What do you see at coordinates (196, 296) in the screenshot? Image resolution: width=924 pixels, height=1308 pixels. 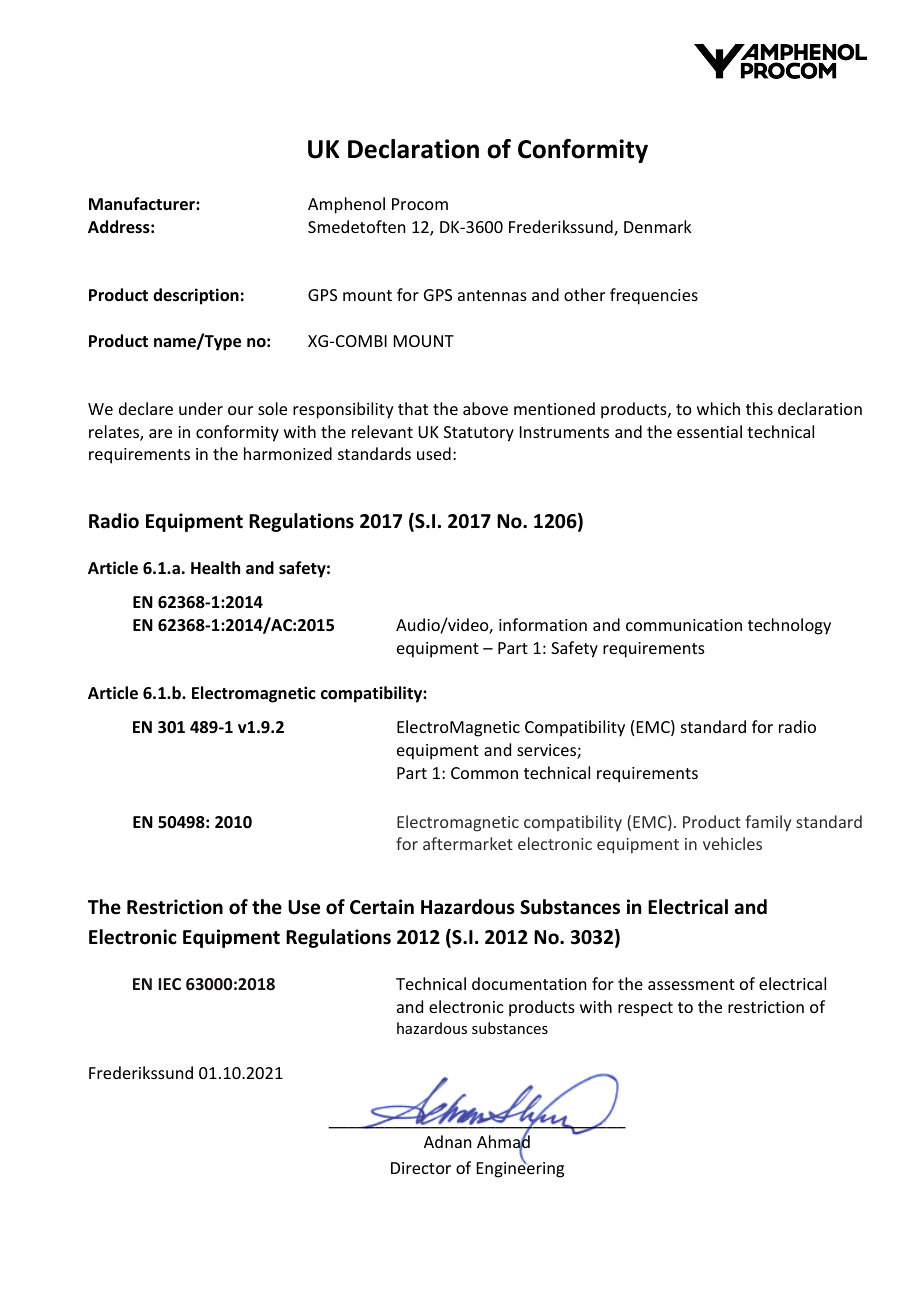 I see `description` at bounding box center [196, 296].
